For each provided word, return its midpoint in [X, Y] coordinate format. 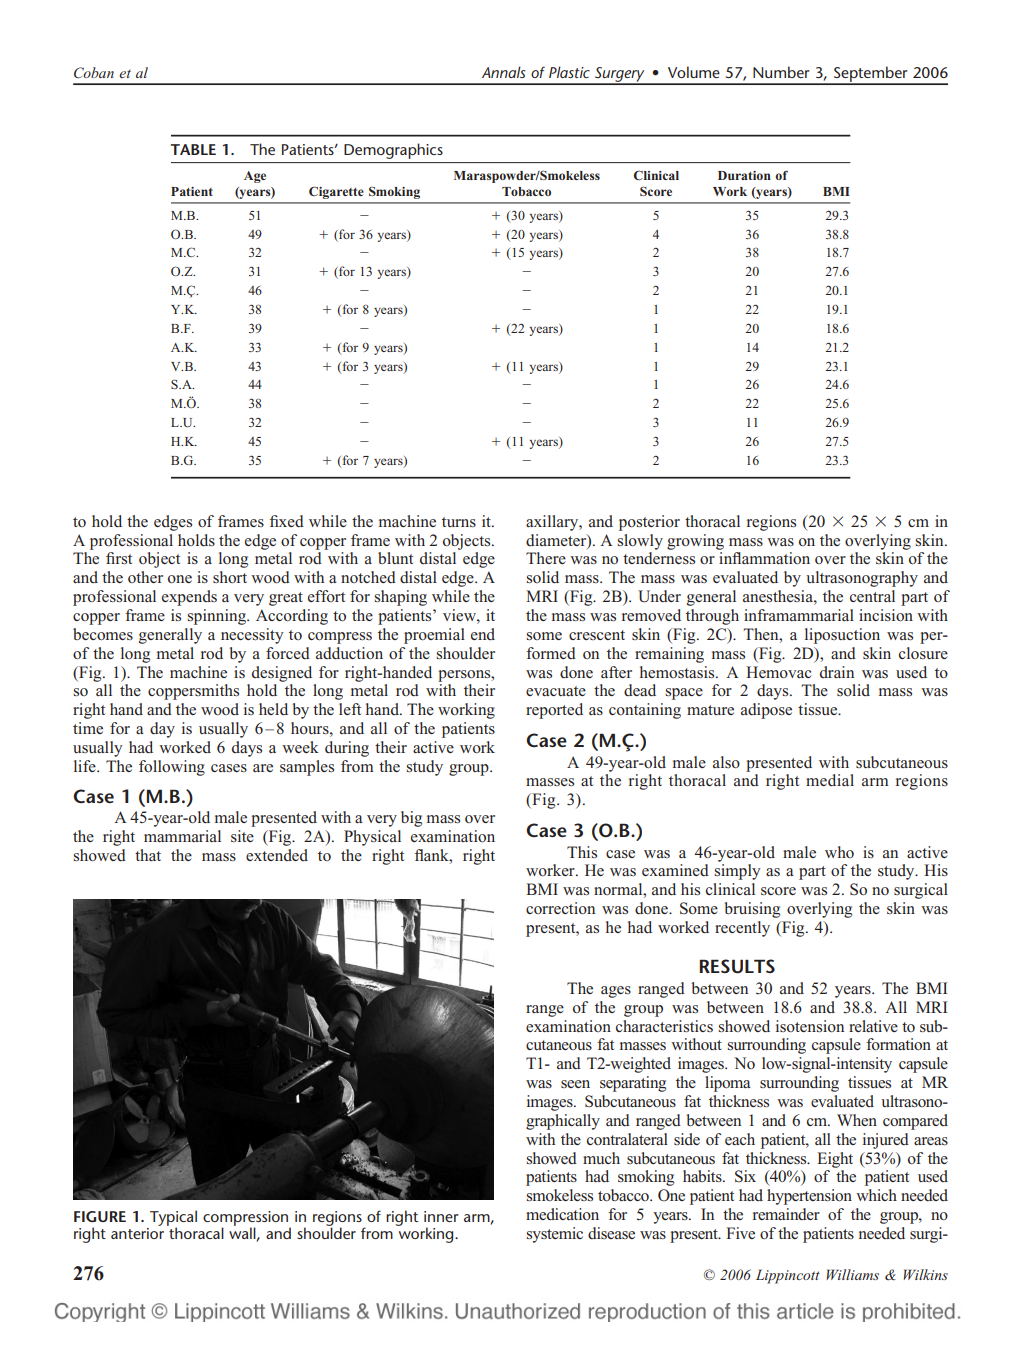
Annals [503, 72]
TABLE [193, 149]
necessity [252, 636]
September [871, 75]
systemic [555, 1235]
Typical [173, 1219]
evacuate [556, 691]
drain [837, 672]
